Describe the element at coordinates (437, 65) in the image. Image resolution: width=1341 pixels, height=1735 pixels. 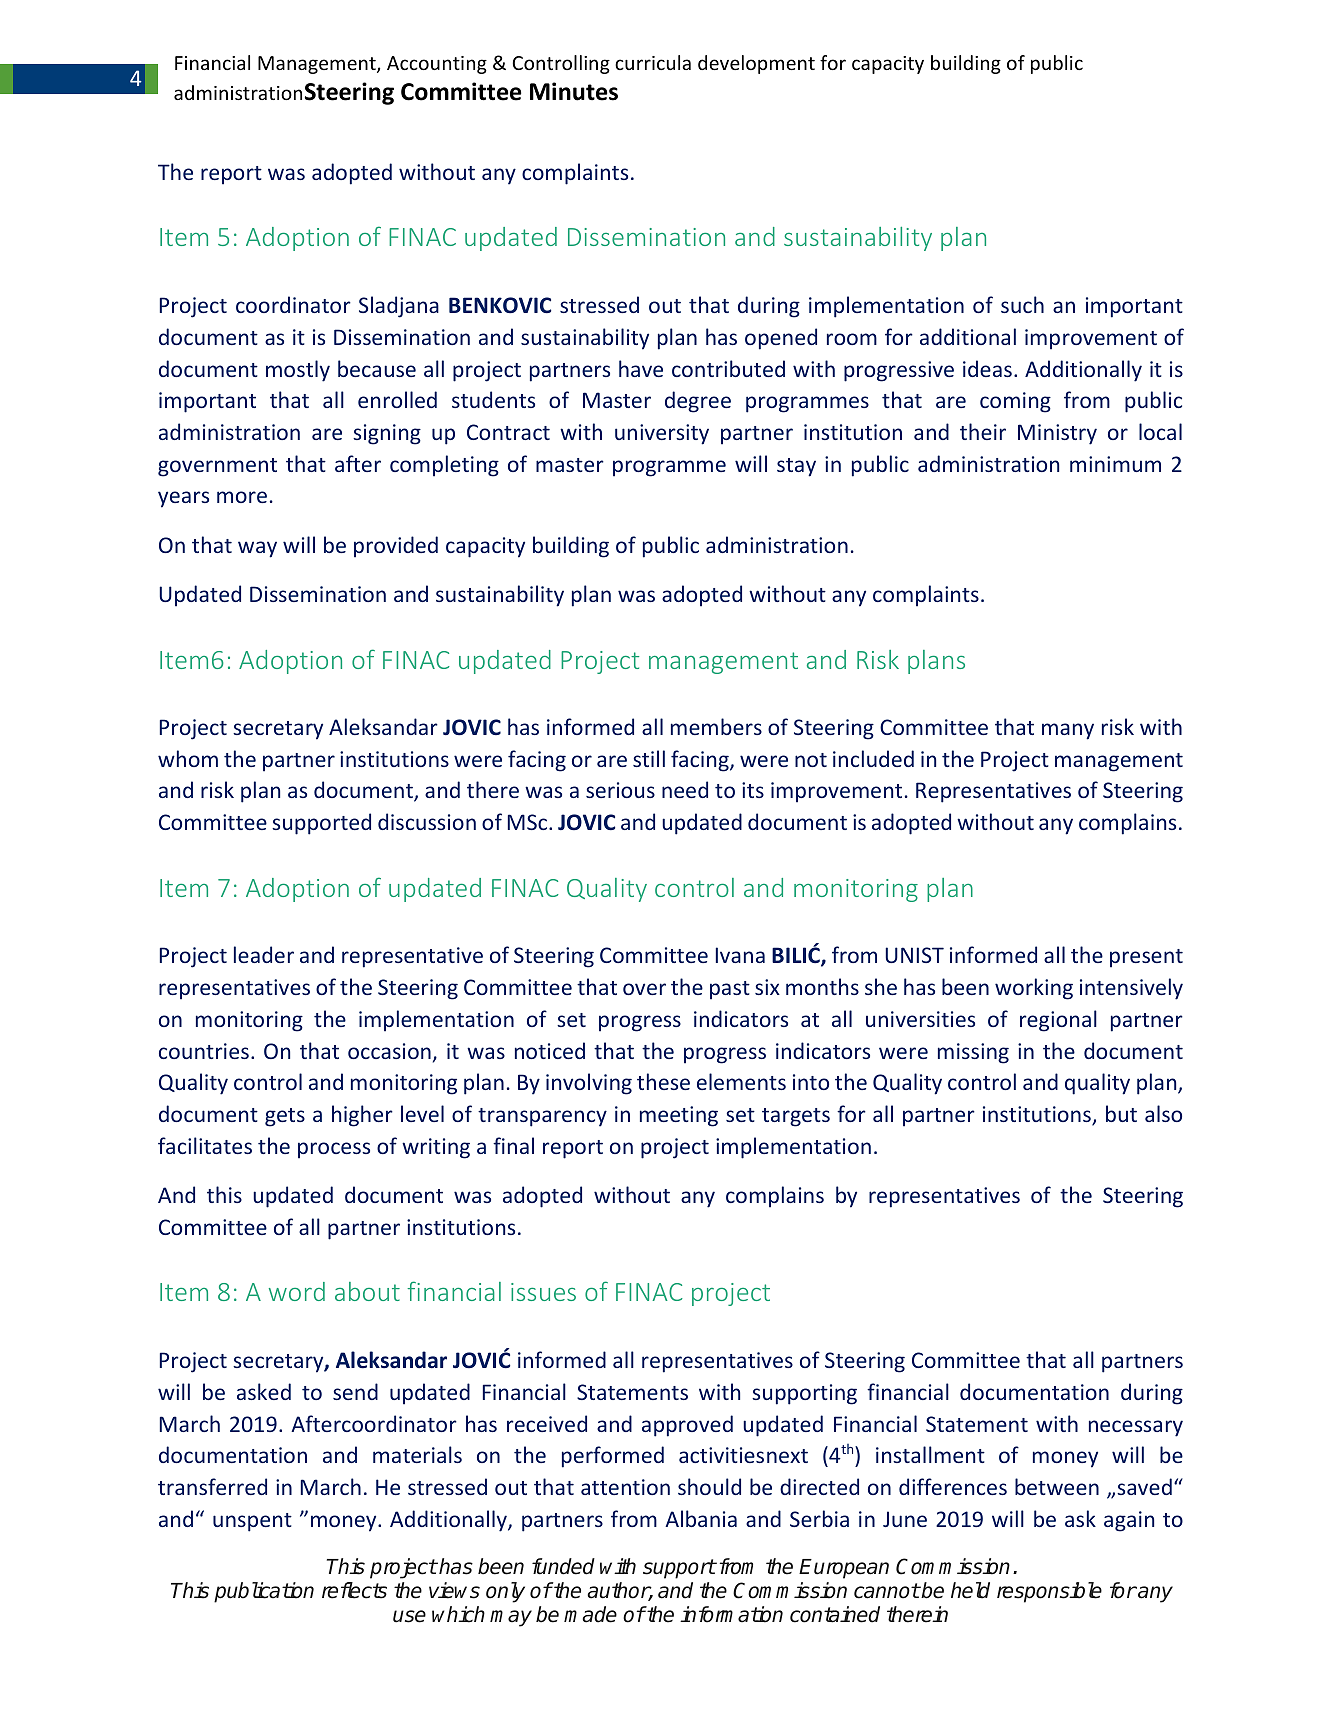
I see `Accounting` at that location.
